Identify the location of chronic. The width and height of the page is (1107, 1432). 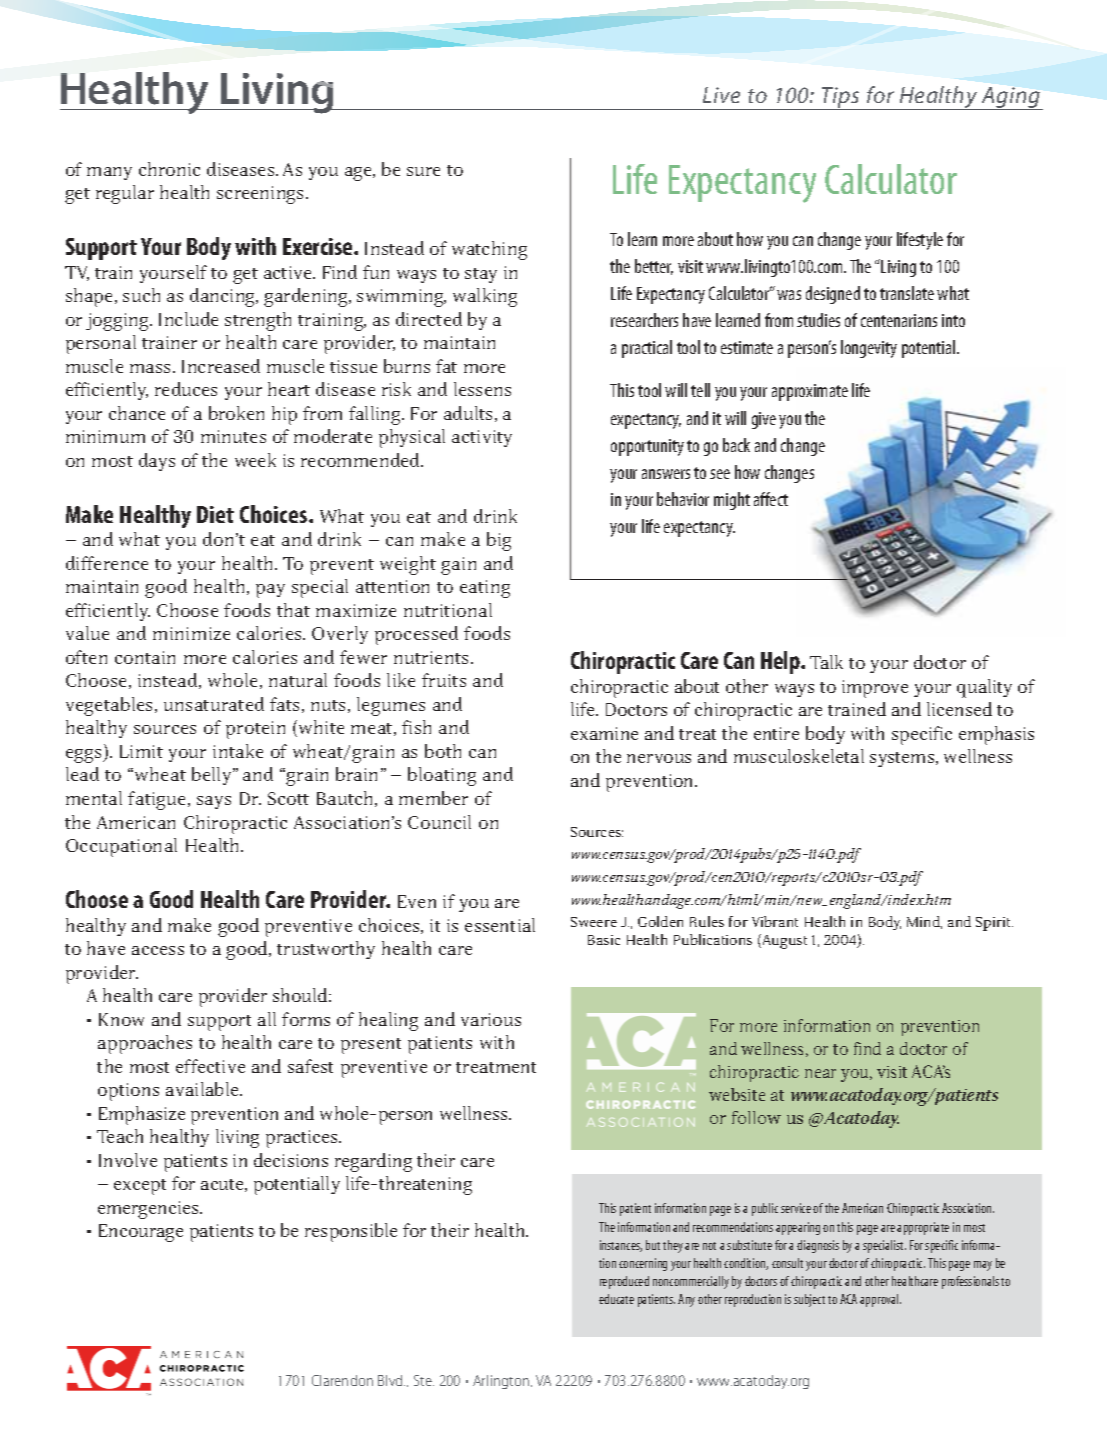
(169, 169).
